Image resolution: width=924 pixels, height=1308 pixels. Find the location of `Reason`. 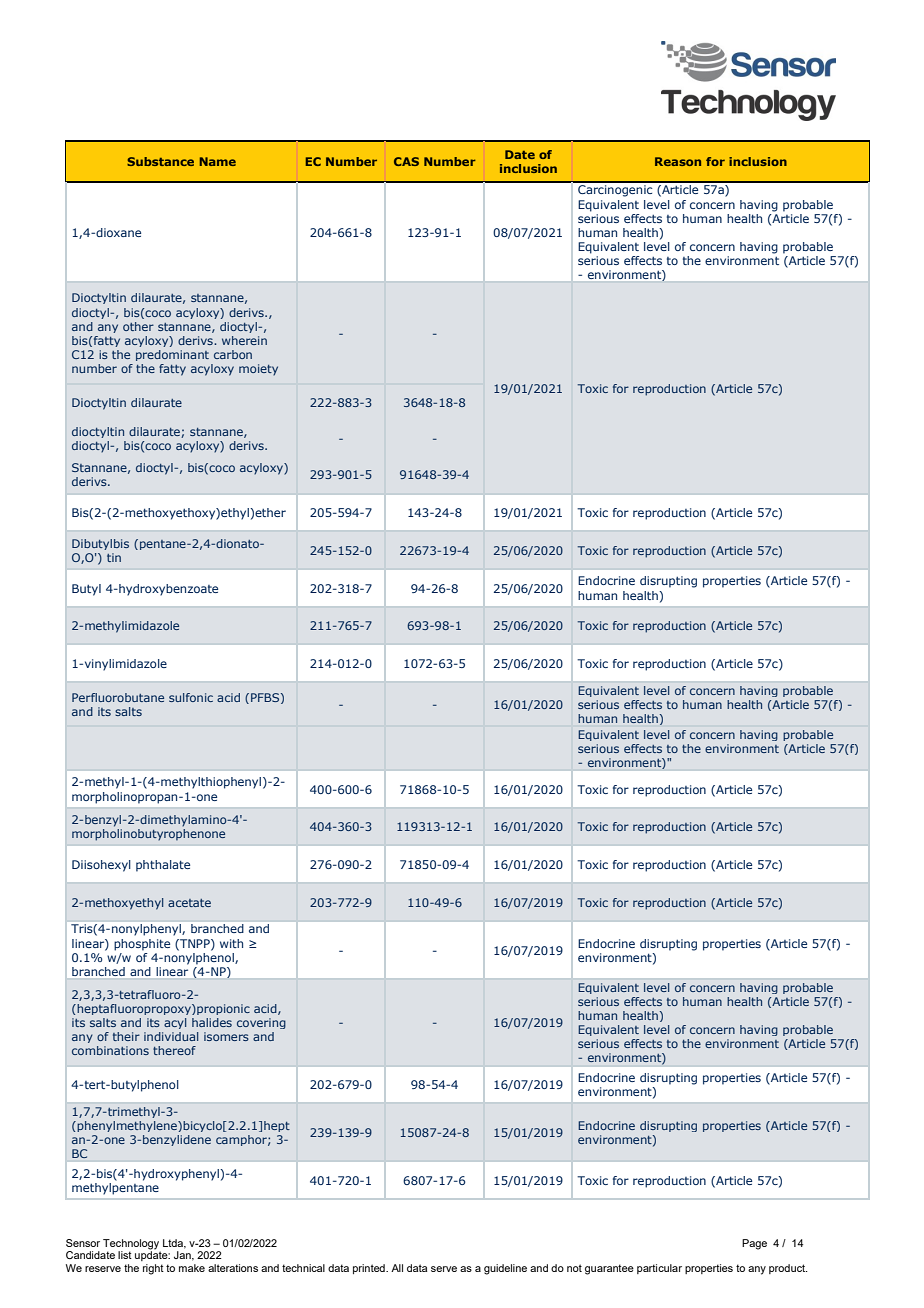

Reason is located at coordinates (678, 161).
